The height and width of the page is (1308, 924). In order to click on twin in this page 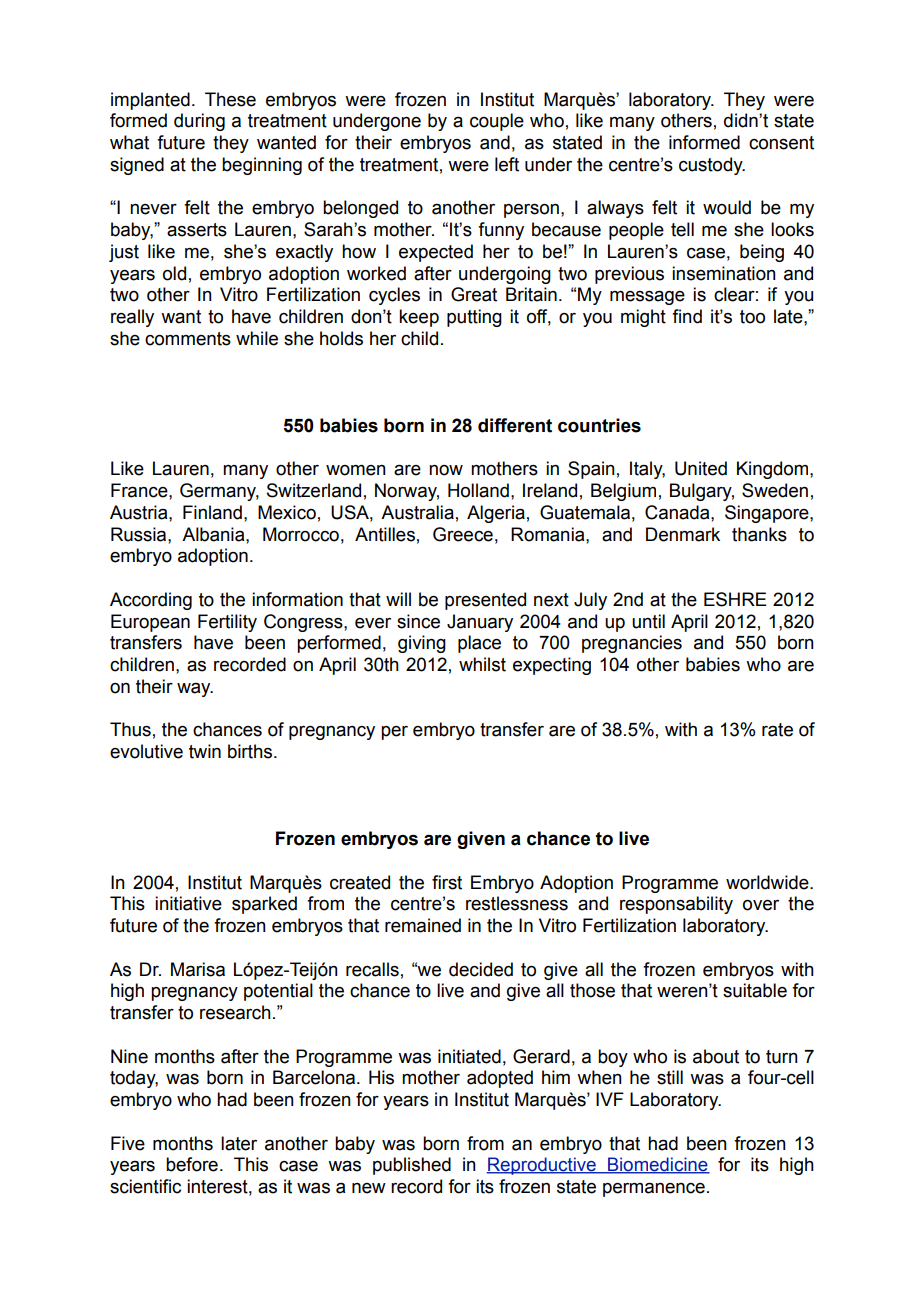, I will do `click(205, 751)`.
